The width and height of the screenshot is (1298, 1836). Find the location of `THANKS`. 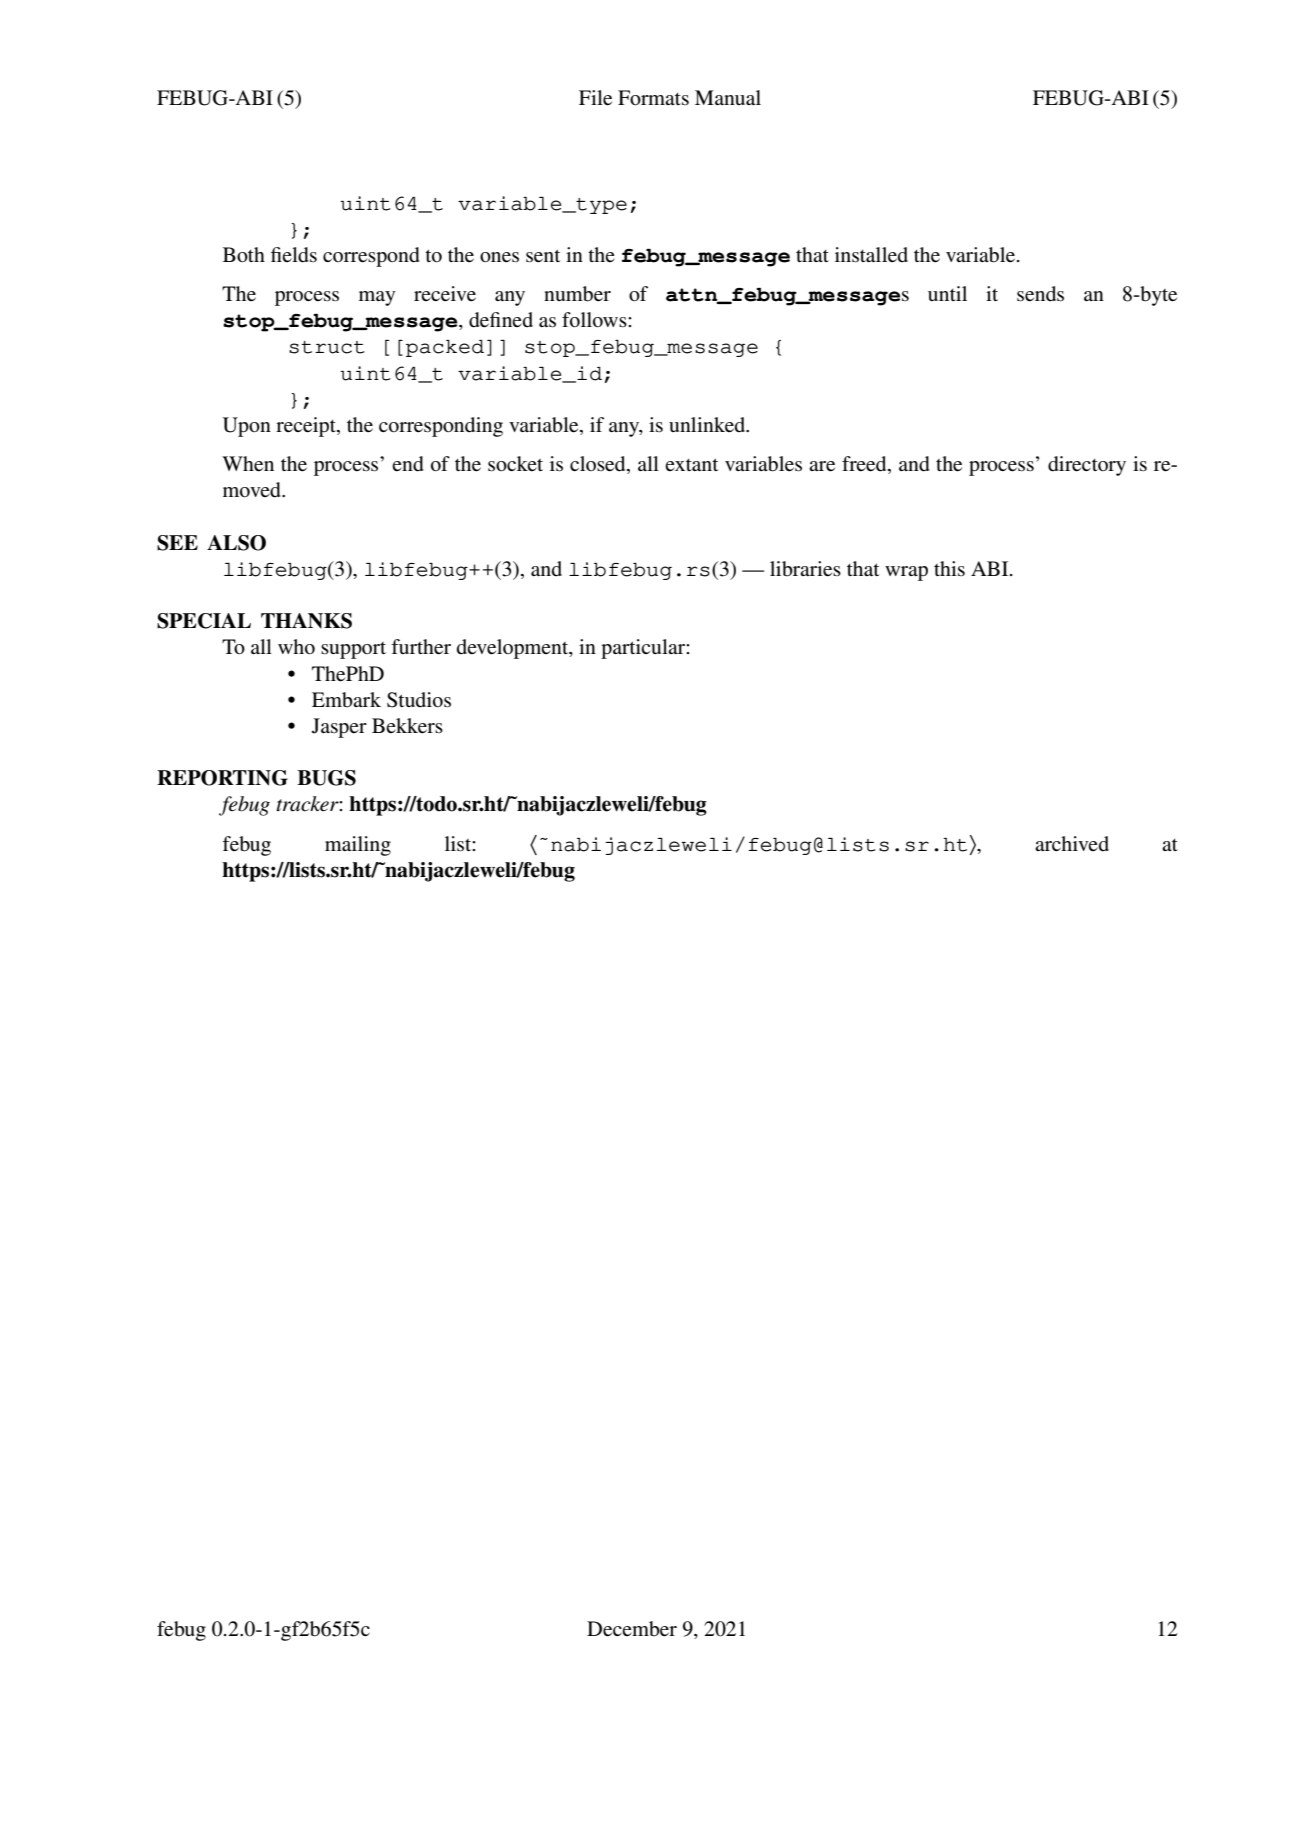

THANKS is located at coordinates (306, 621).
